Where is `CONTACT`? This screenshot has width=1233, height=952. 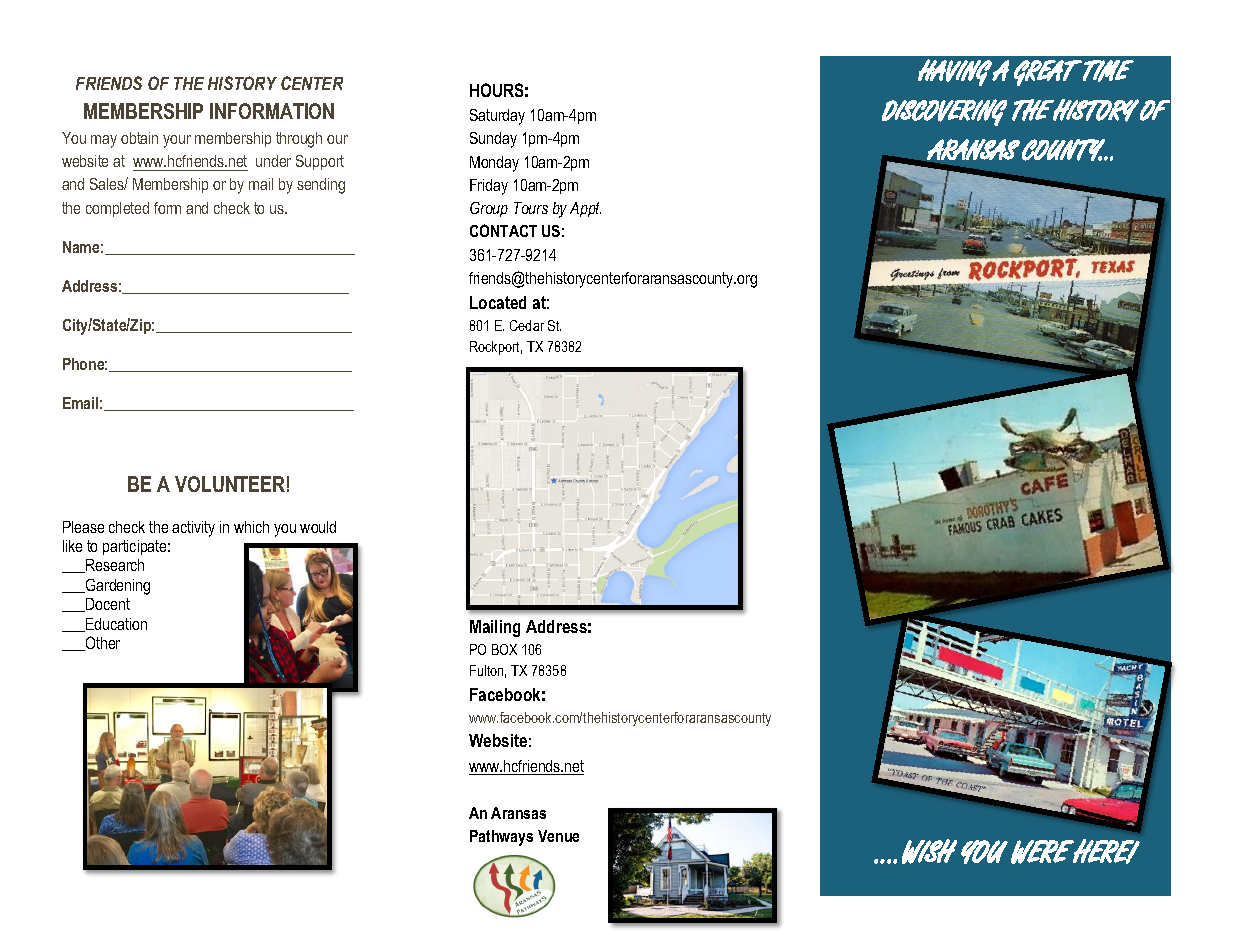
CONTACT is located at coordinates (503, 230).
